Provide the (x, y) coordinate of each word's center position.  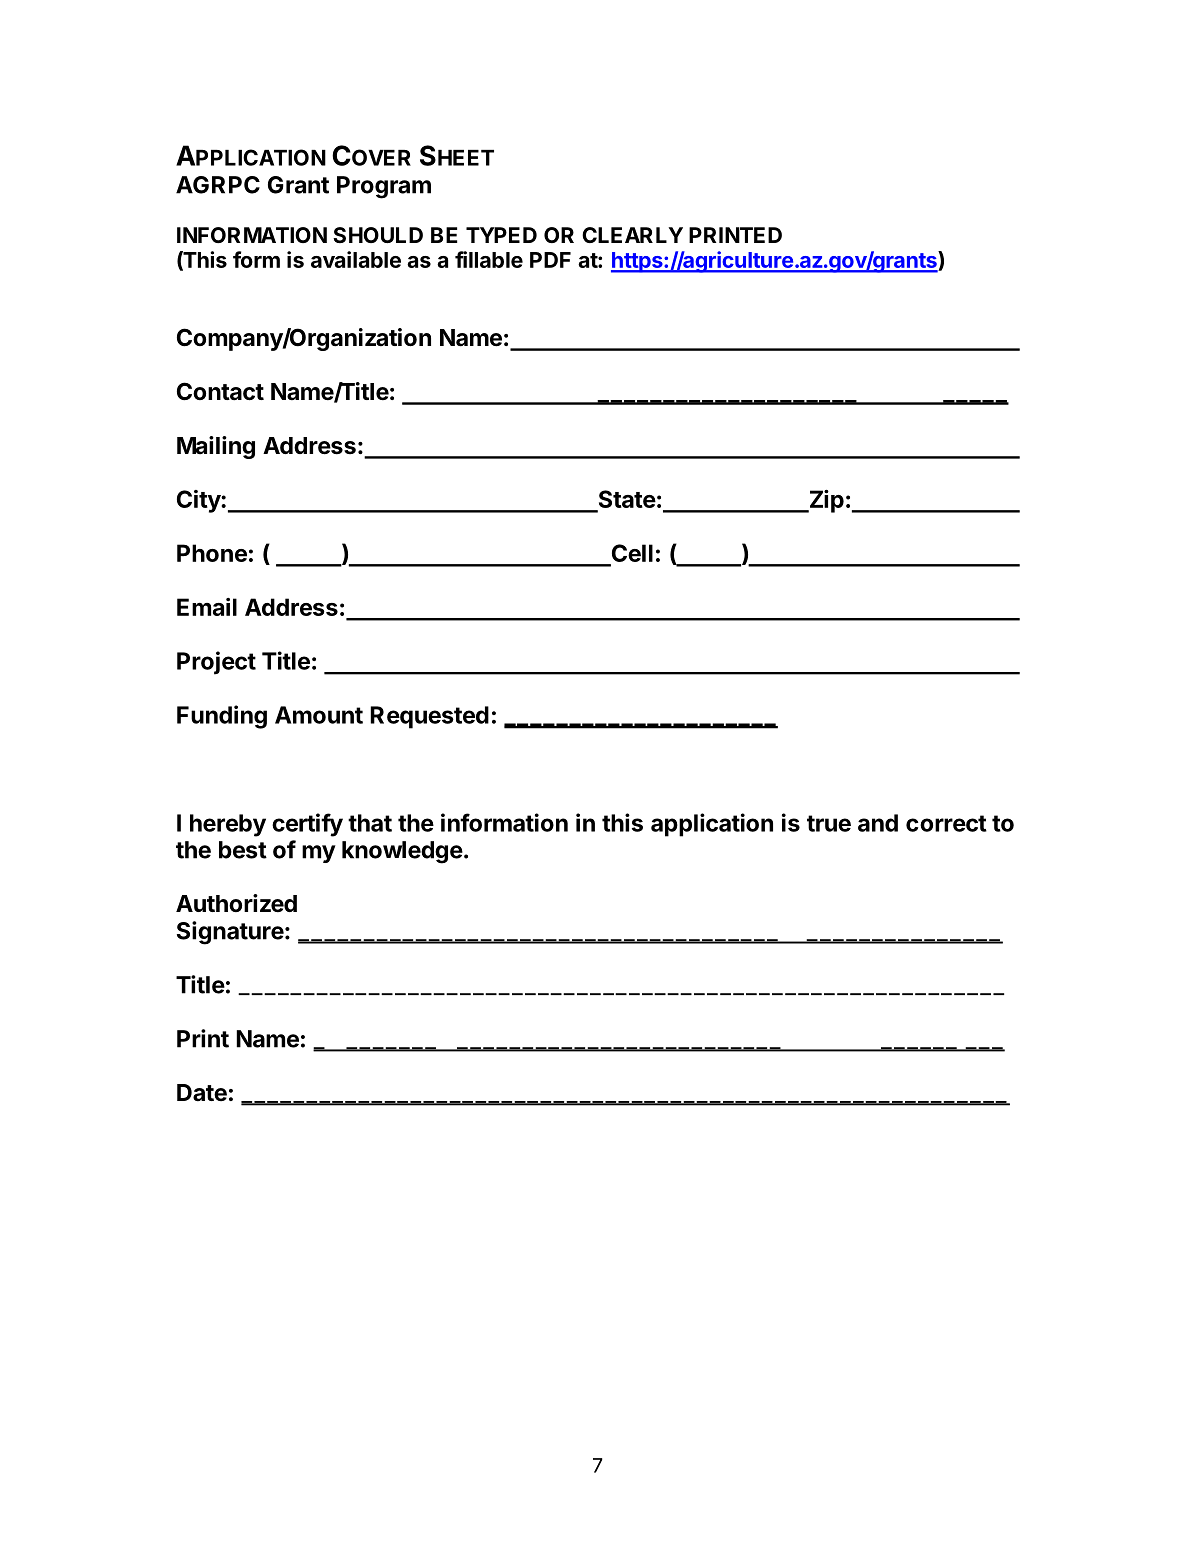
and (878, 823)
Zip (825, 501)
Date (202, 1093)
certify (307, 825)
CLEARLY (632, 235)
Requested (429, 717)
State (626, 500)
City (199, 501)
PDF (550, 260)
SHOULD (378, 235)
